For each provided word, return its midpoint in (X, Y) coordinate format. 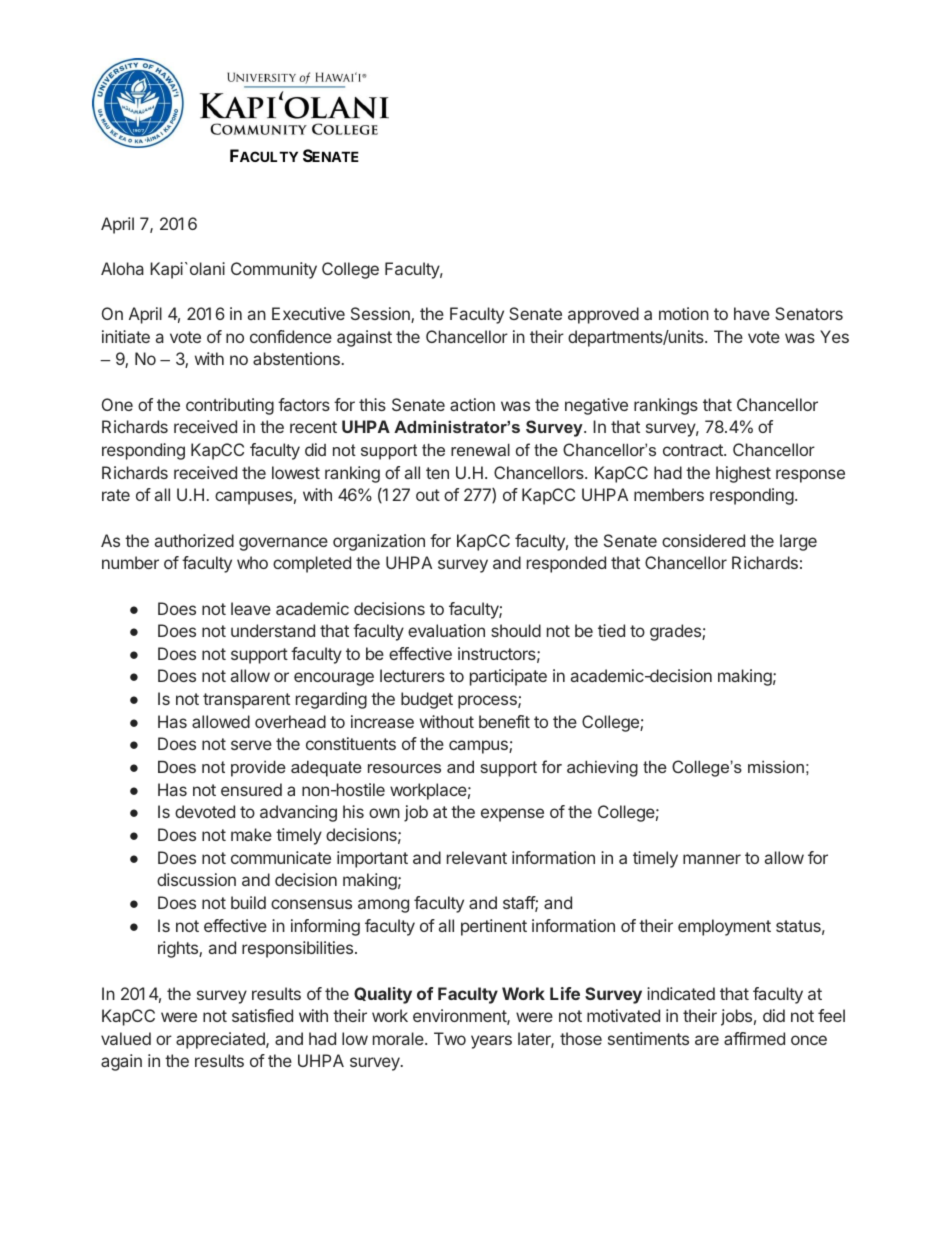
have (752, 313)
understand (273, 630)
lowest (296, 472)
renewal (480, 449)
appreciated (221, 1040)
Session (381, 315)
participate (508, 677)
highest (743, 474)
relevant (477, 857)
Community (274, 270)
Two (450, 1038)
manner (712, 859)
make (251, 834)
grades (676, 632)
